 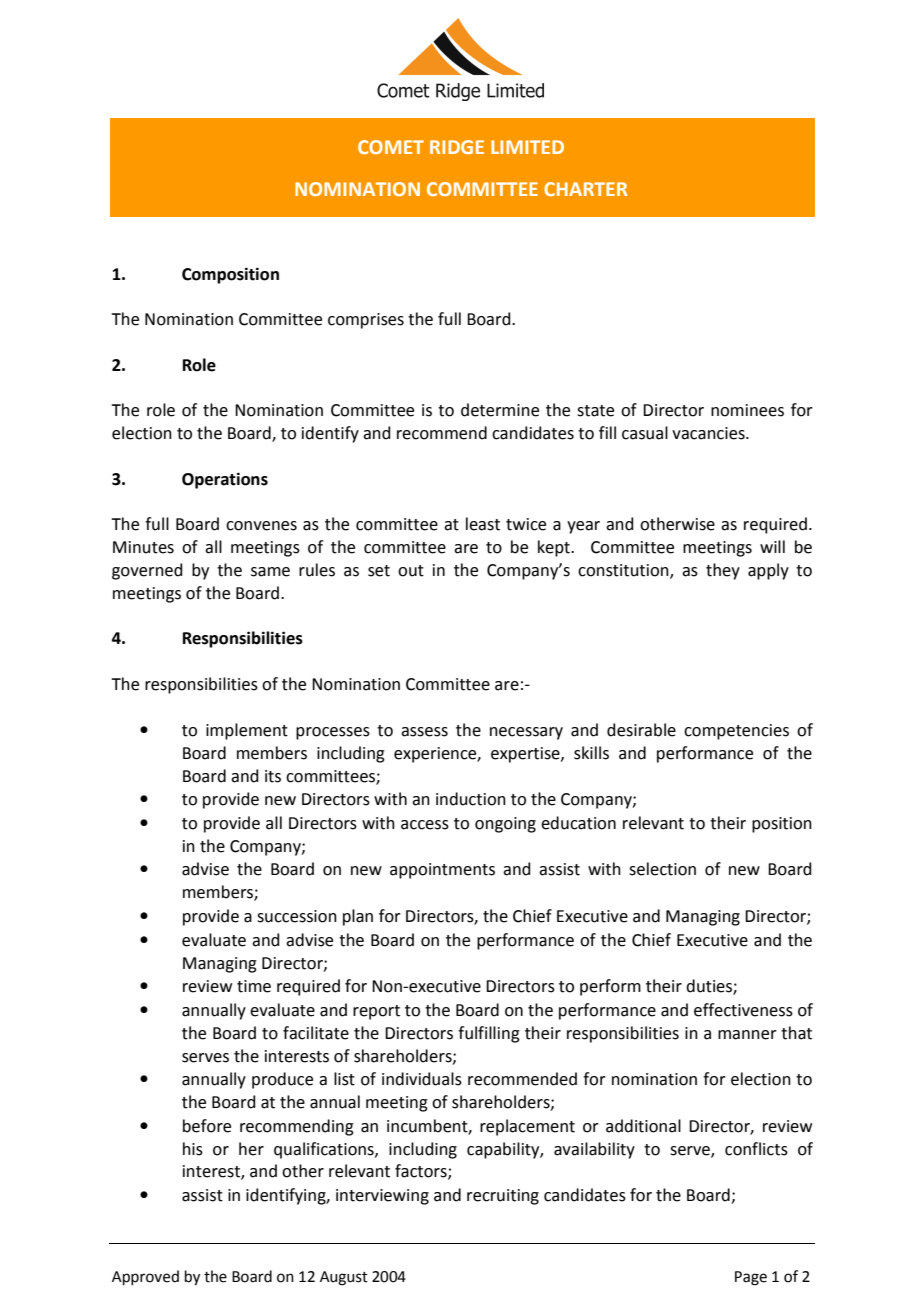 I want to click on CHARTER, so click(x=585, y=189).
